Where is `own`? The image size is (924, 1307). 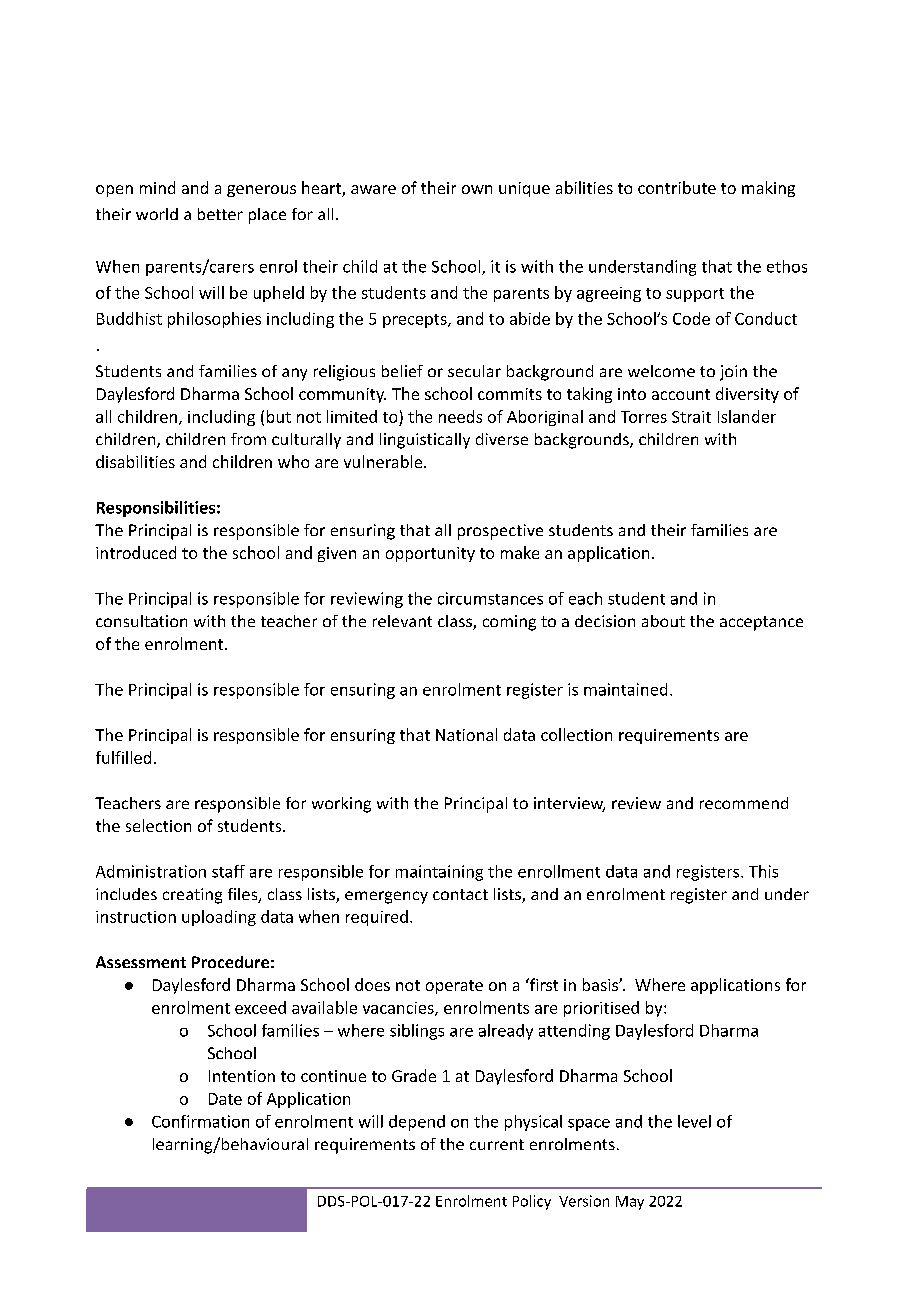 own is located at coordinates (477, 189).
